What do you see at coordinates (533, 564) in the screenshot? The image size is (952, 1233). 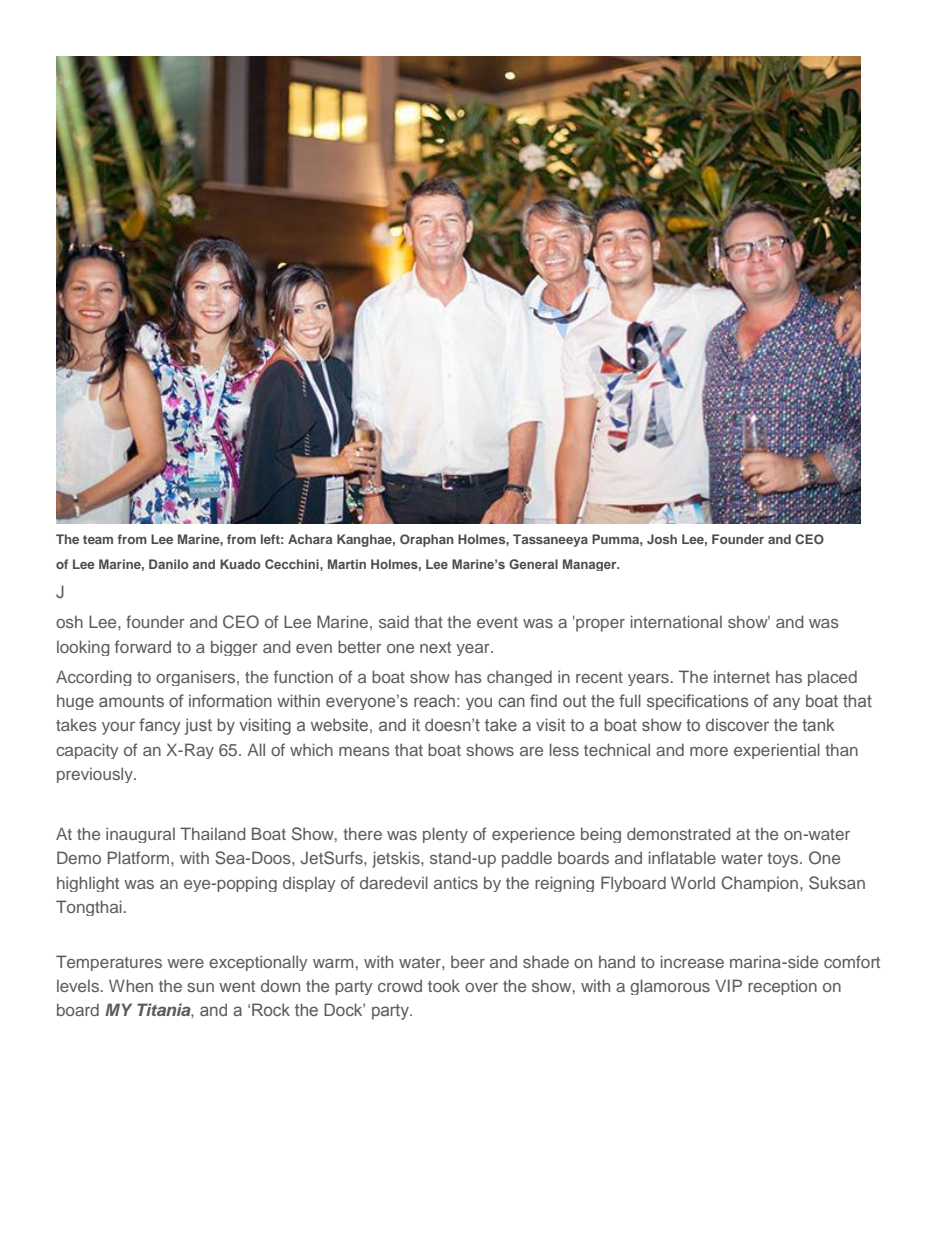 I see `General` at bounding box center [533, 564].
